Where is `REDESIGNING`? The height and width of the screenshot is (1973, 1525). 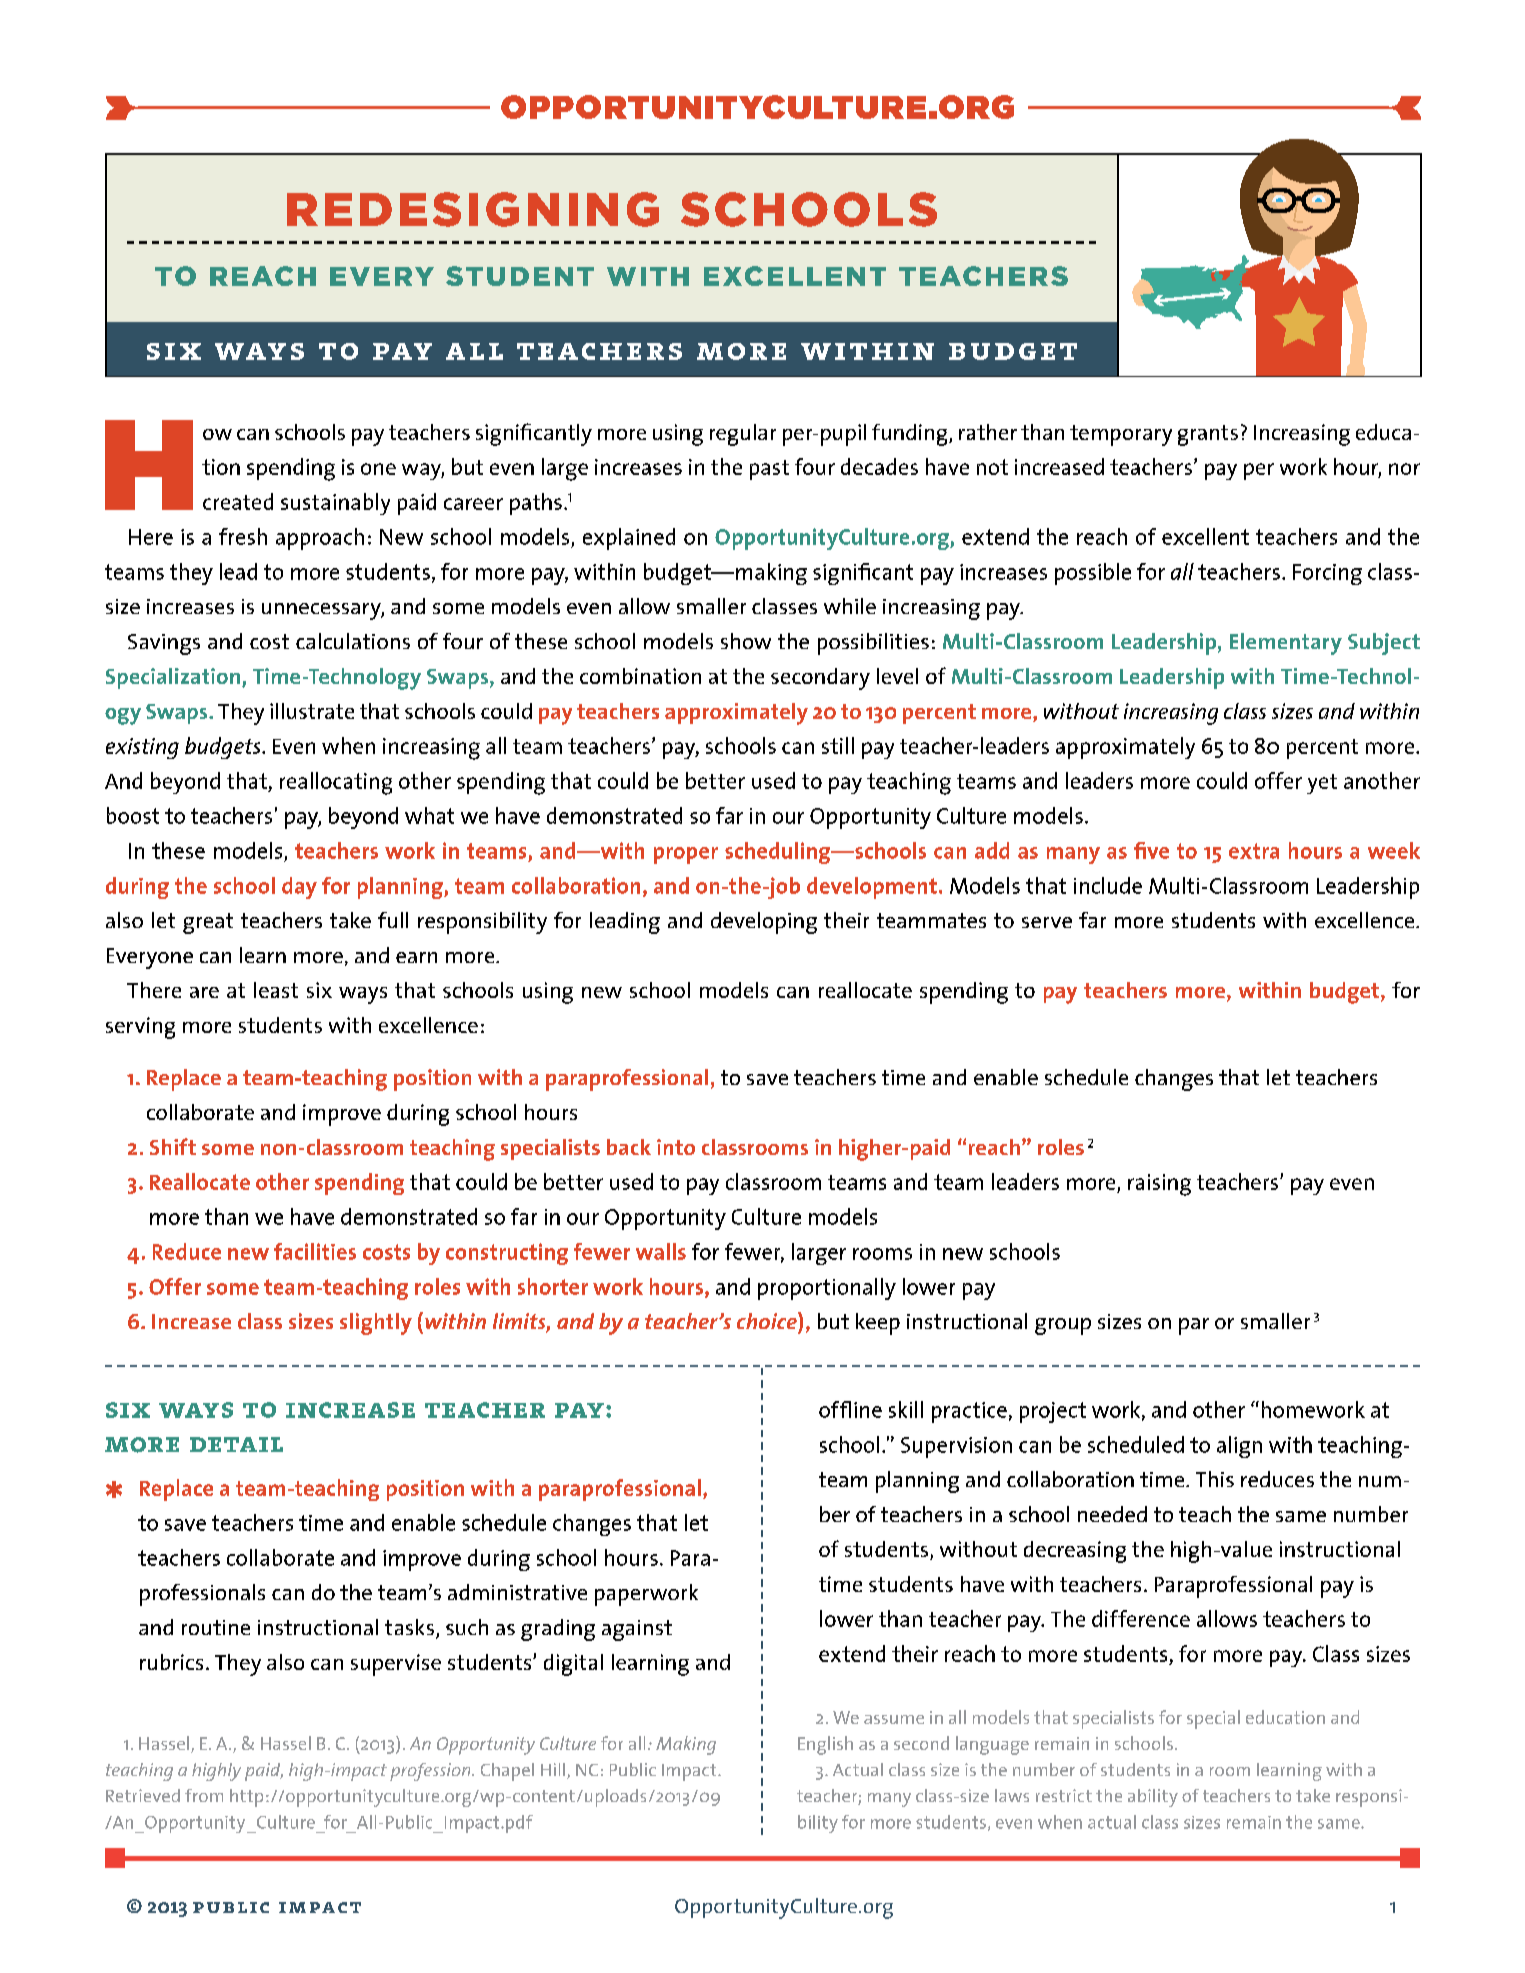
REDESIGNING is located at coordinates (473, 209).
